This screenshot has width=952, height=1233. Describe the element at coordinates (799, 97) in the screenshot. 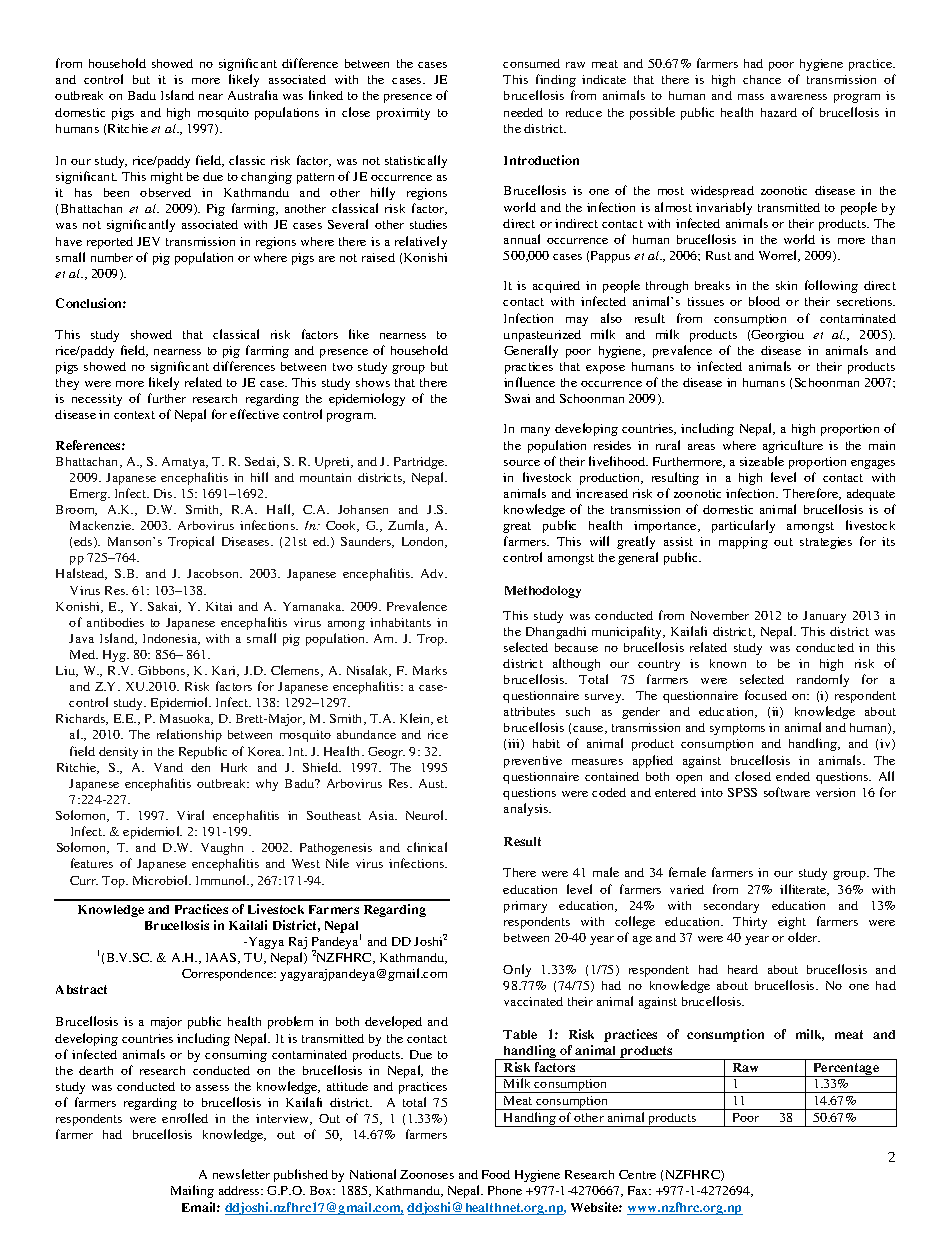

I see `awareness` at that location.
